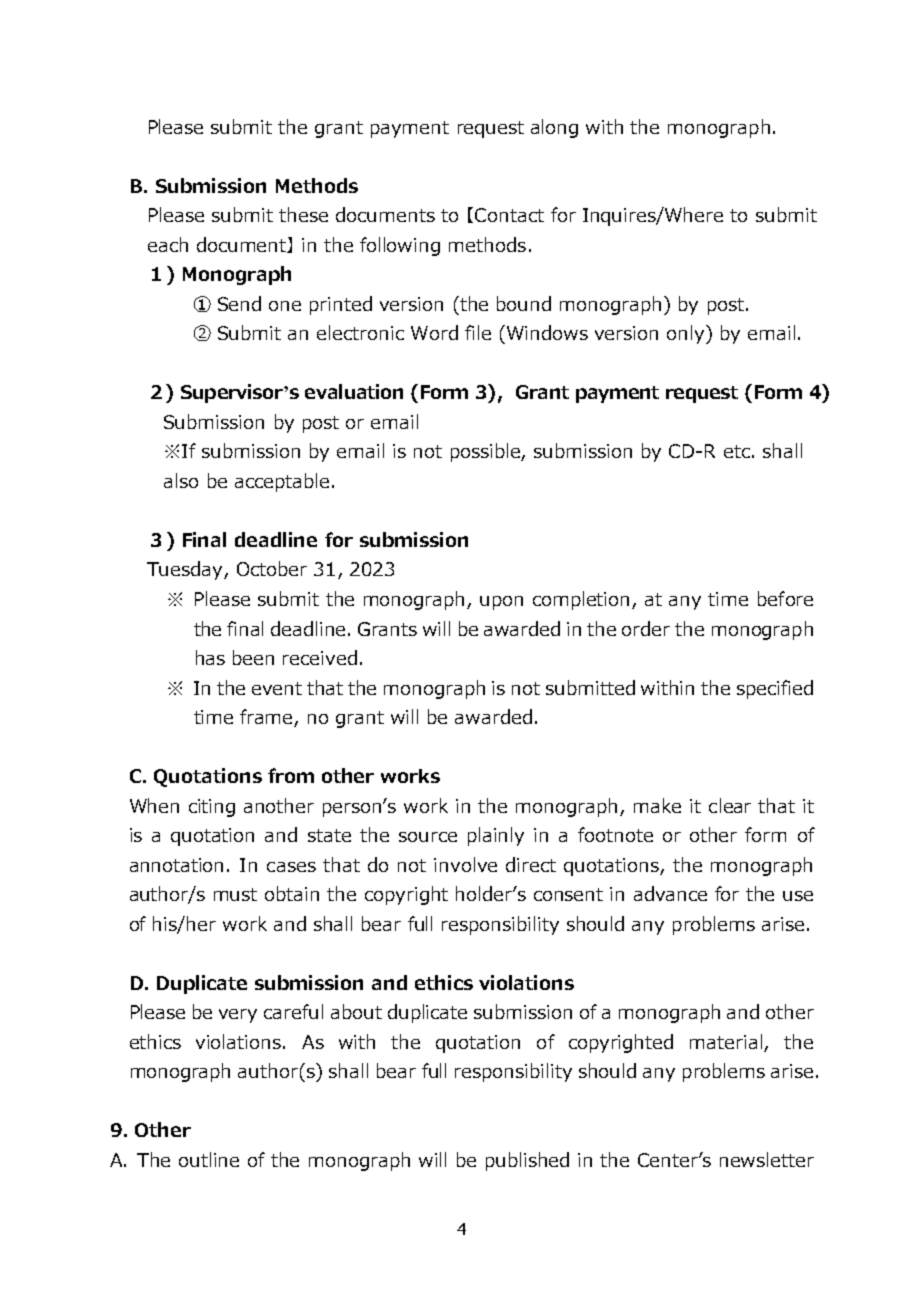 The image size is (924, 1308). I want to click on must, so click(235, 894).
